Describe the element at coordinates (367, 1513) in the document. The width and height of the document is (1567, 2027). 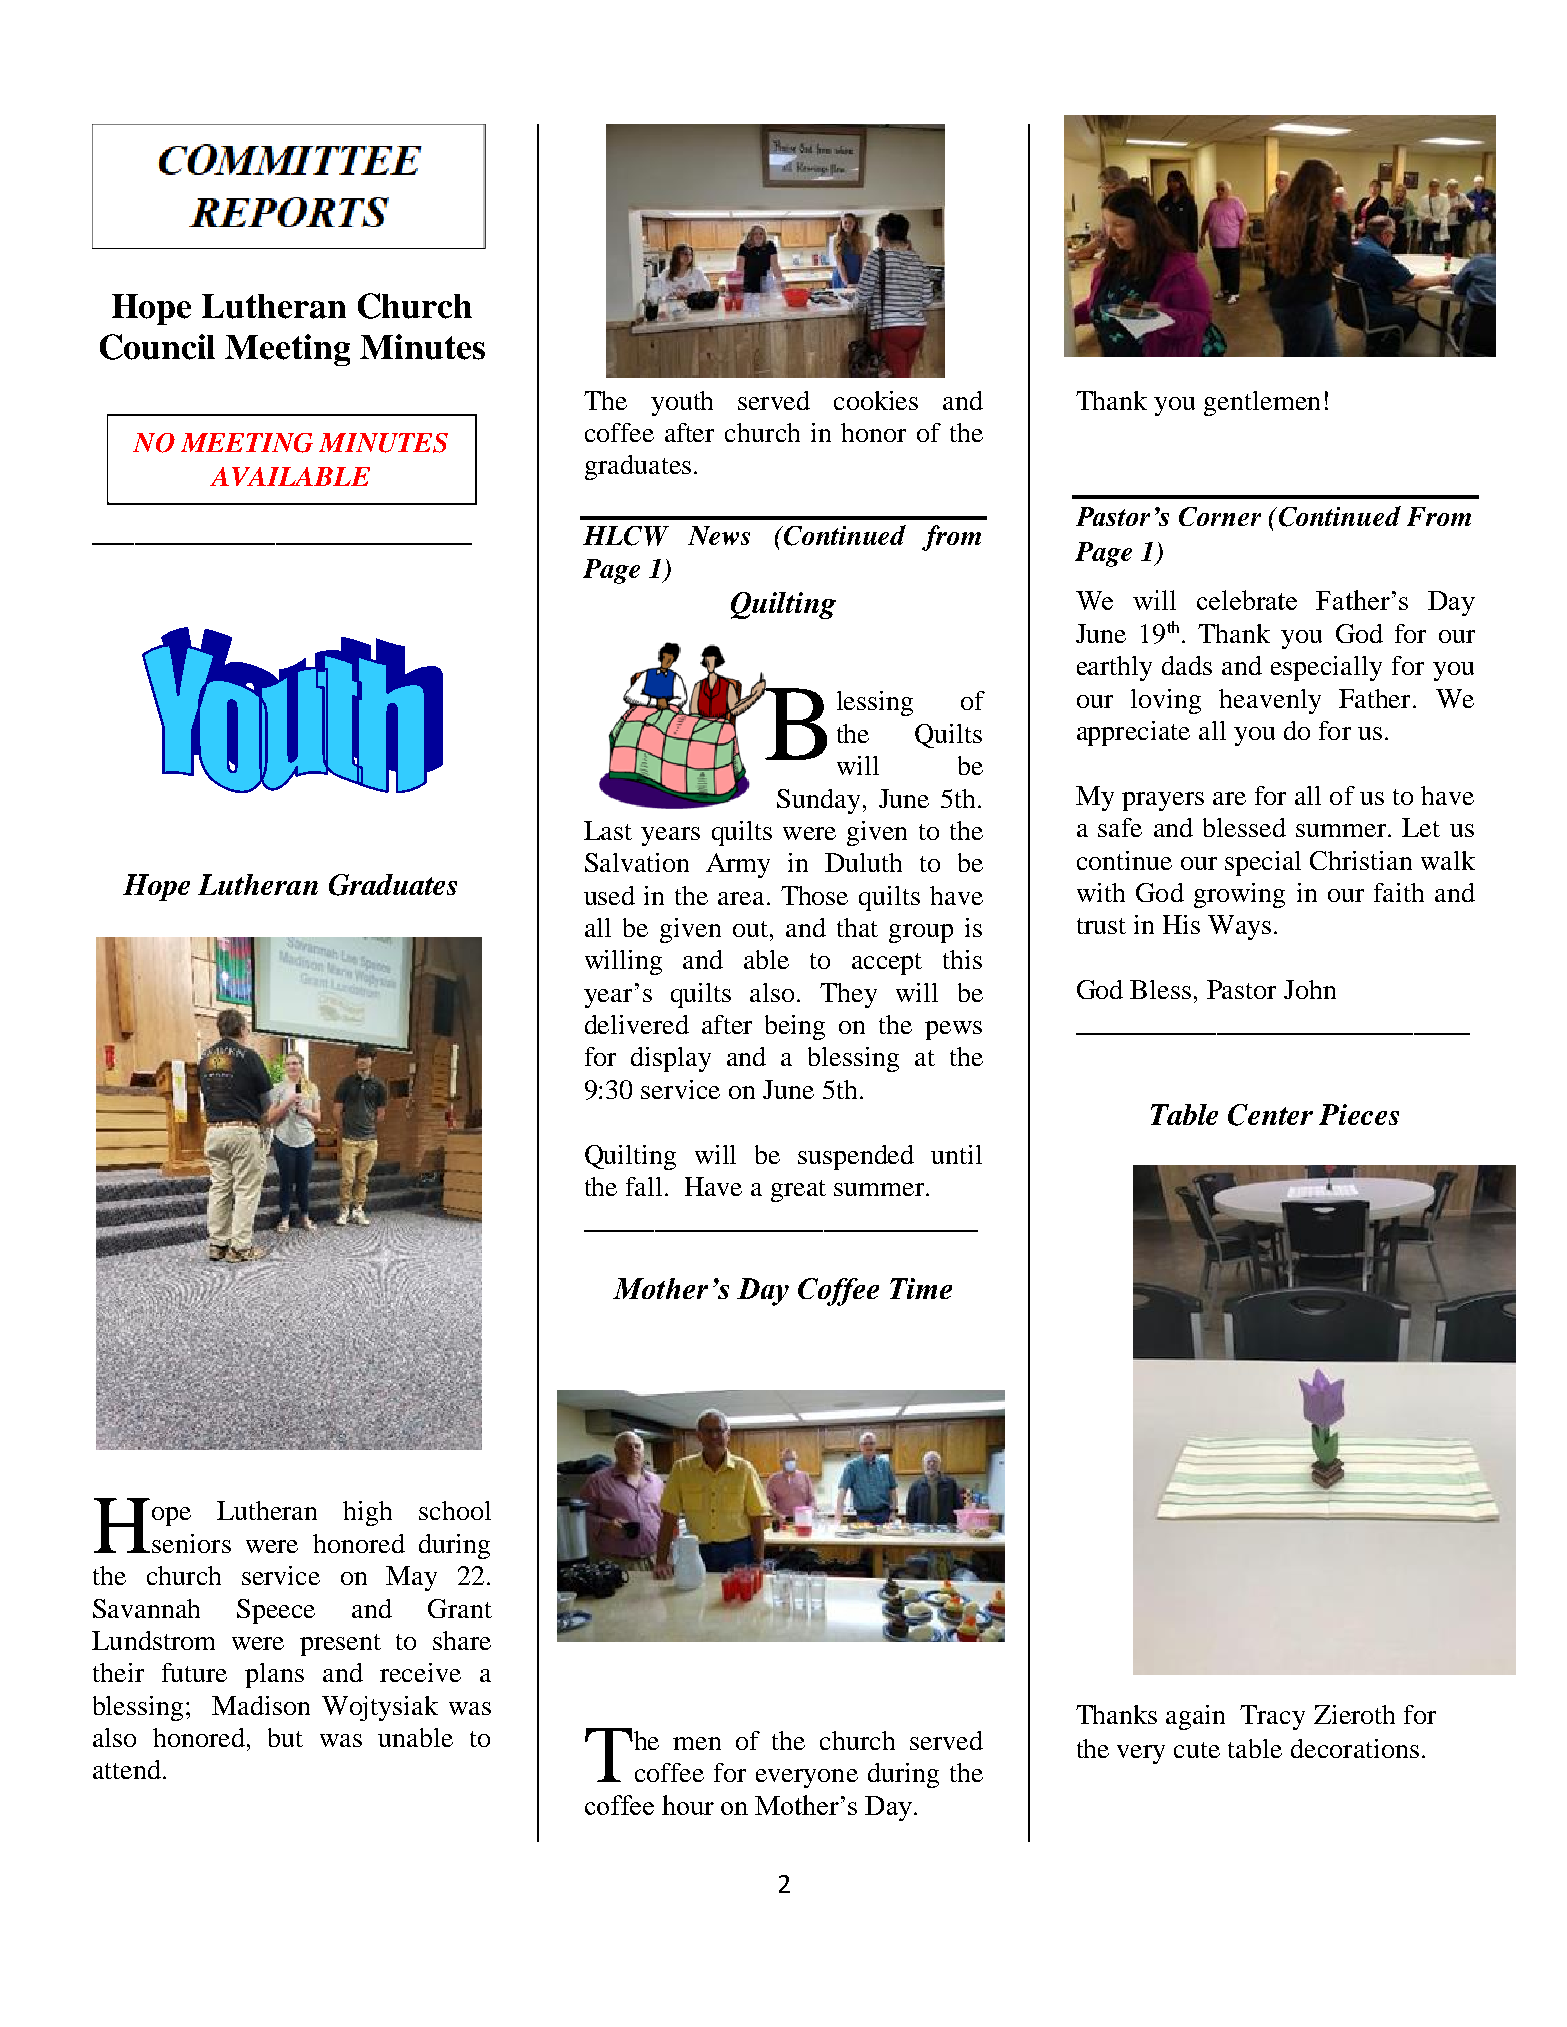
I see `high` at that location.
